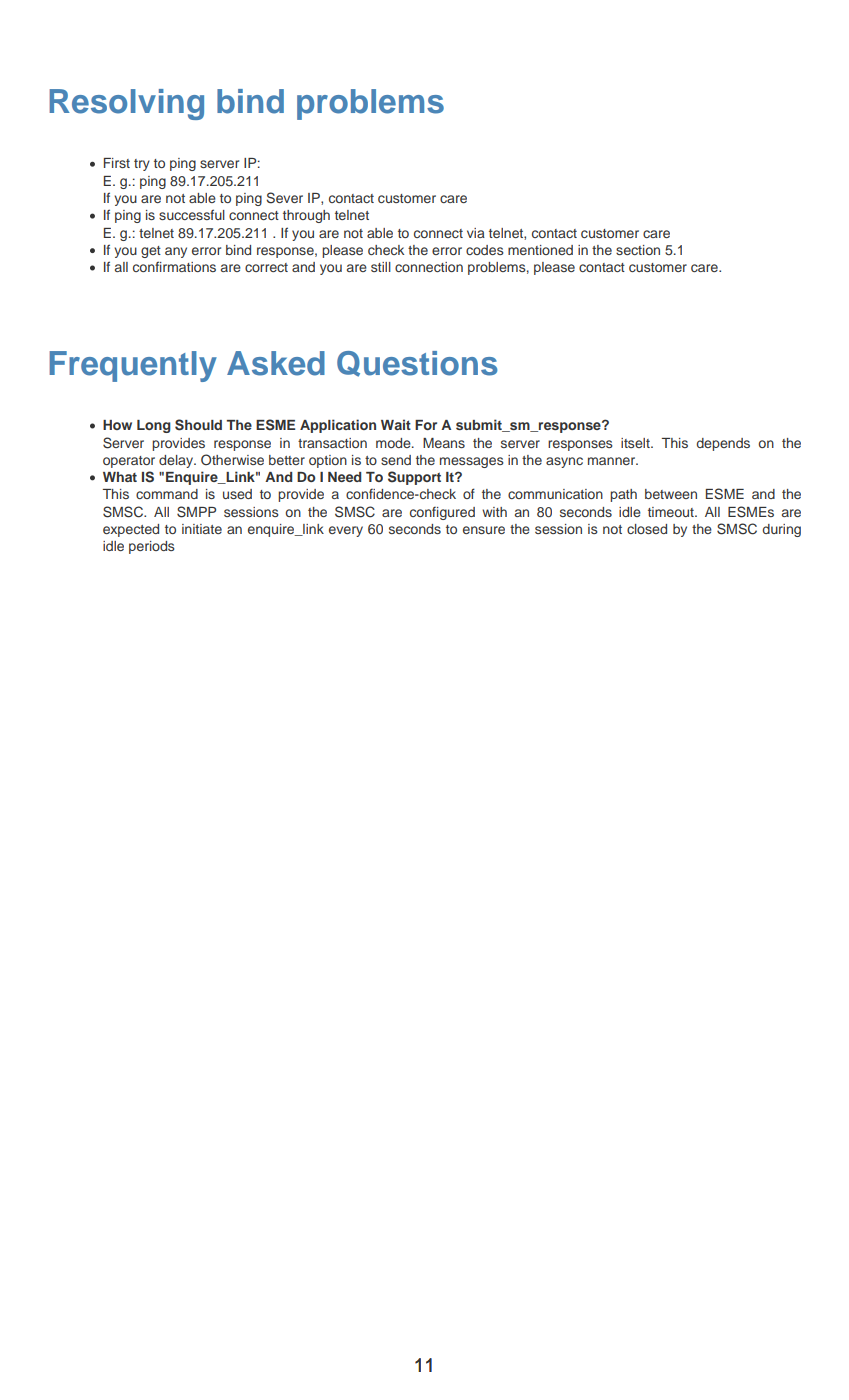  I want to click on Questions, so click(417, 364).
